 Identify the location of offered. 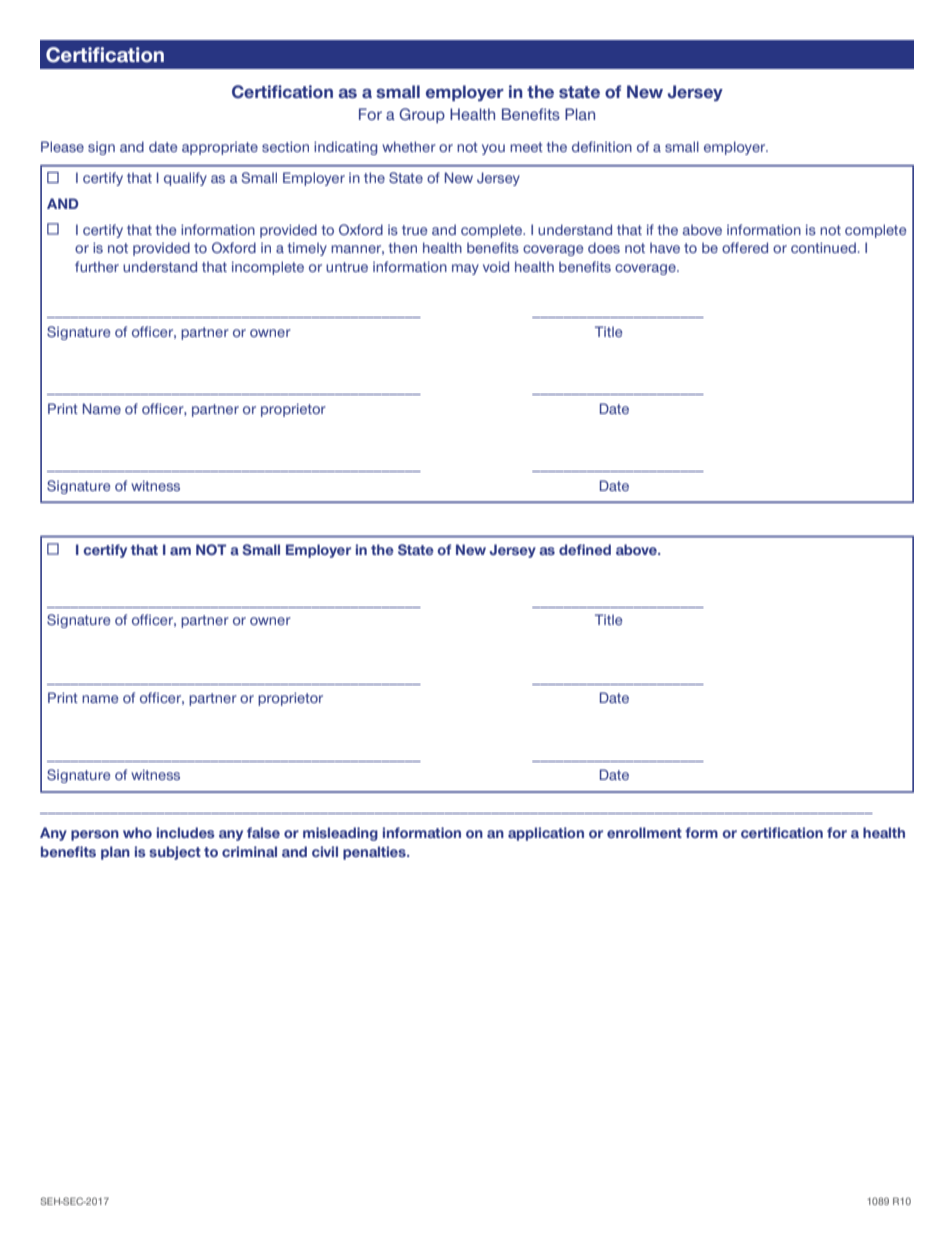
(745, 247).
